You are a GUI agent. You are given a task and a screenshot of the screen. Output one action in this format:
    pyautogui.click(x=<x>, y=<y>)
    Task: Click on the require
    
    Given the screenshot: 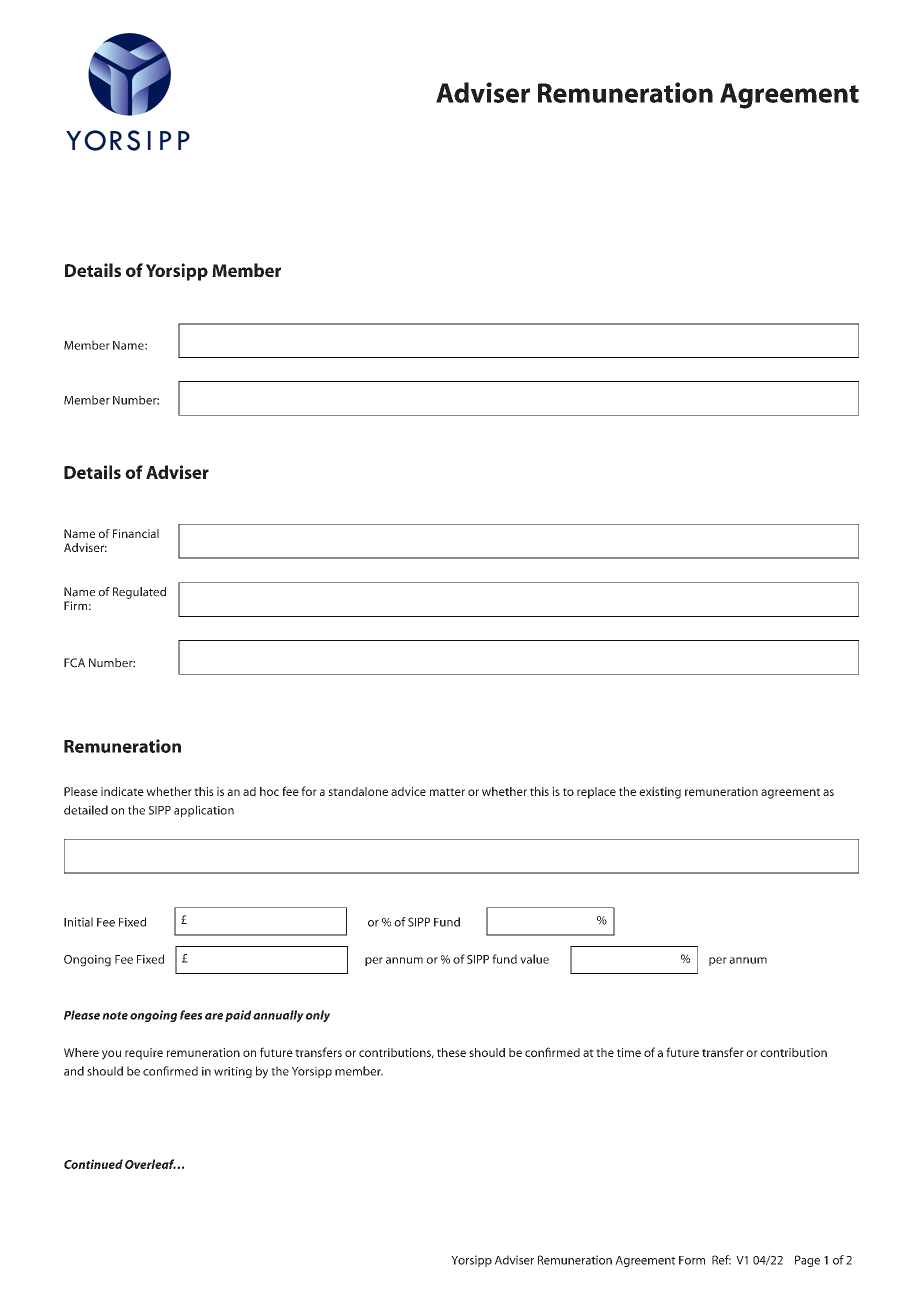 What is the action you would take?
    pyautogui.click(x=144, y=1054)
